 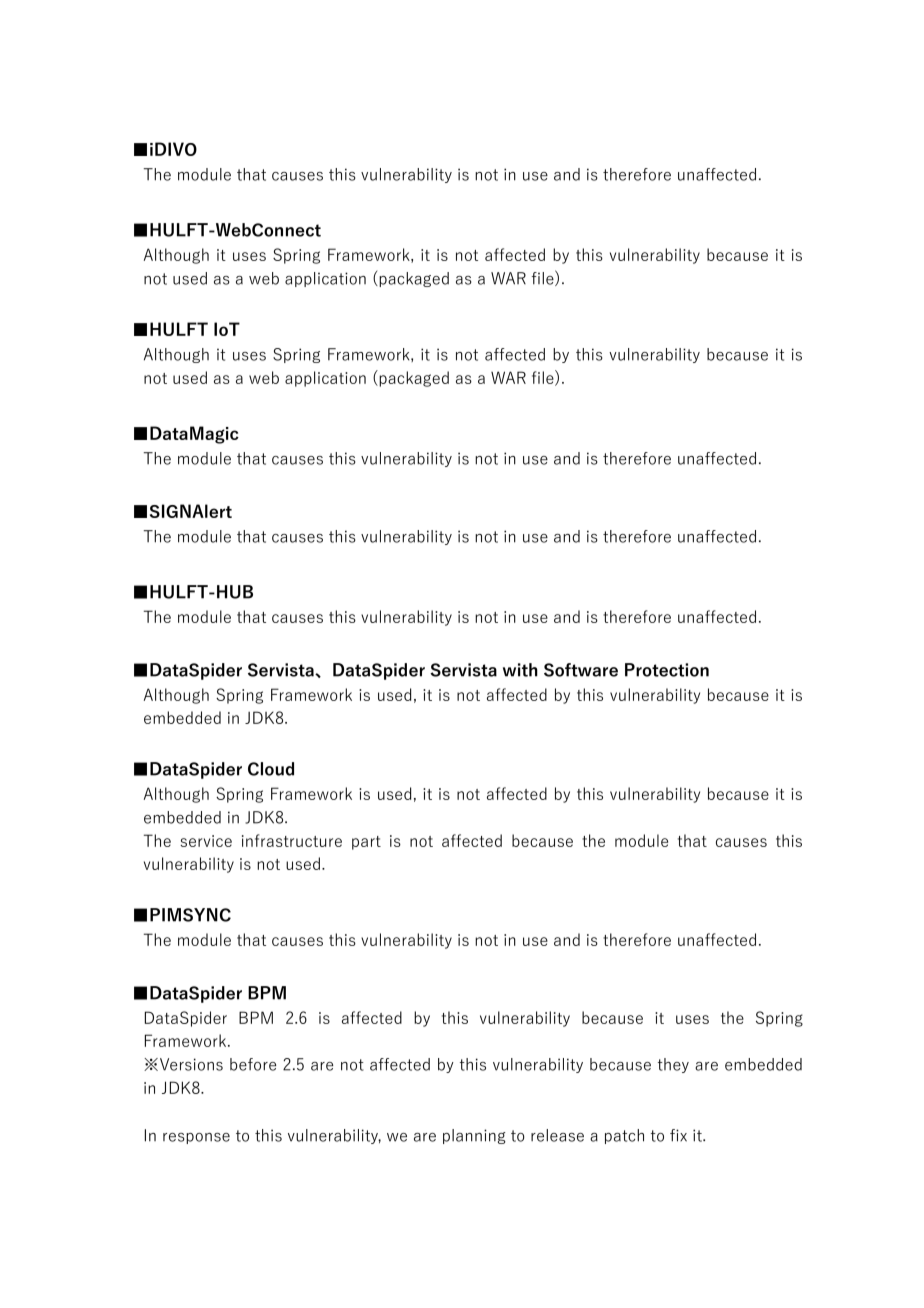 What do you see at coordinates (292, 840) in the page?
I see `infrastructure` at bounding box center [292, 840].
